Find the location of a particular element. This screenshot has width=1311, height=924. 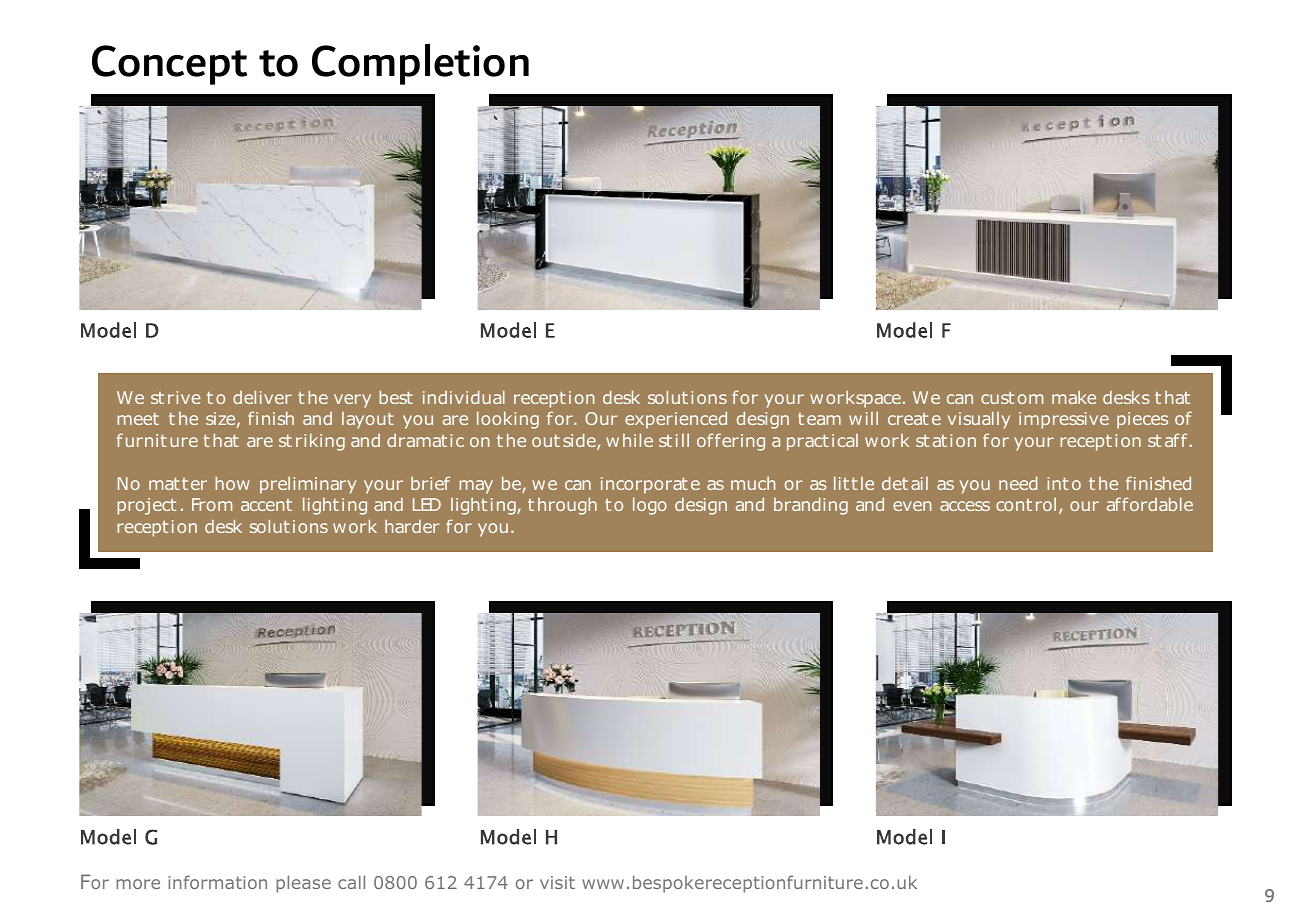

logo is located at coordinates (650, 506).
